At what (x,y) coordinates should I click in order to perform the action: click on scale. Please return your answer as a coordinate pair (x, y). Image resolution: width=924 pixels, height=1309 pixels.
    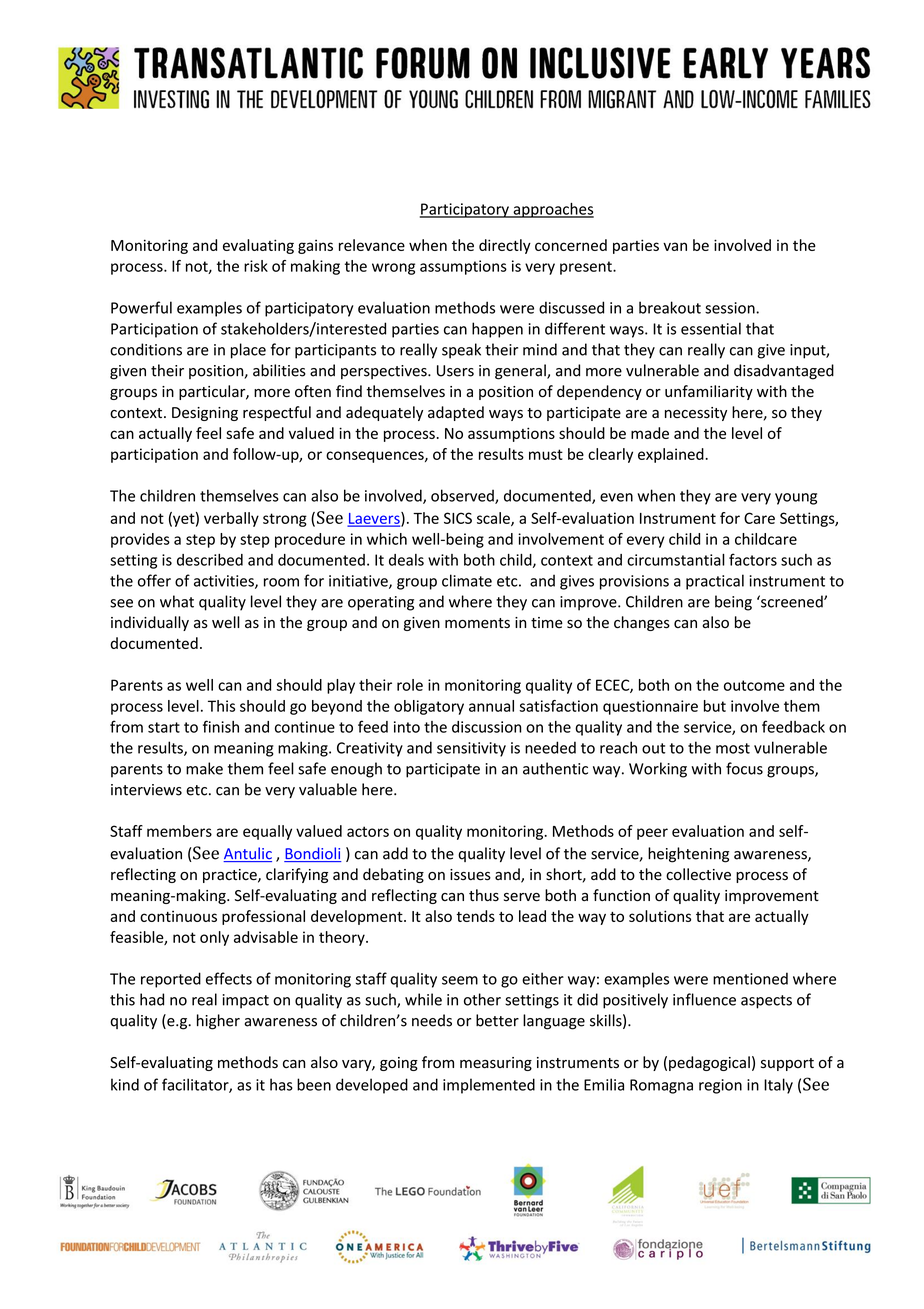
    Looking at the image, I should click on (494, 519).
